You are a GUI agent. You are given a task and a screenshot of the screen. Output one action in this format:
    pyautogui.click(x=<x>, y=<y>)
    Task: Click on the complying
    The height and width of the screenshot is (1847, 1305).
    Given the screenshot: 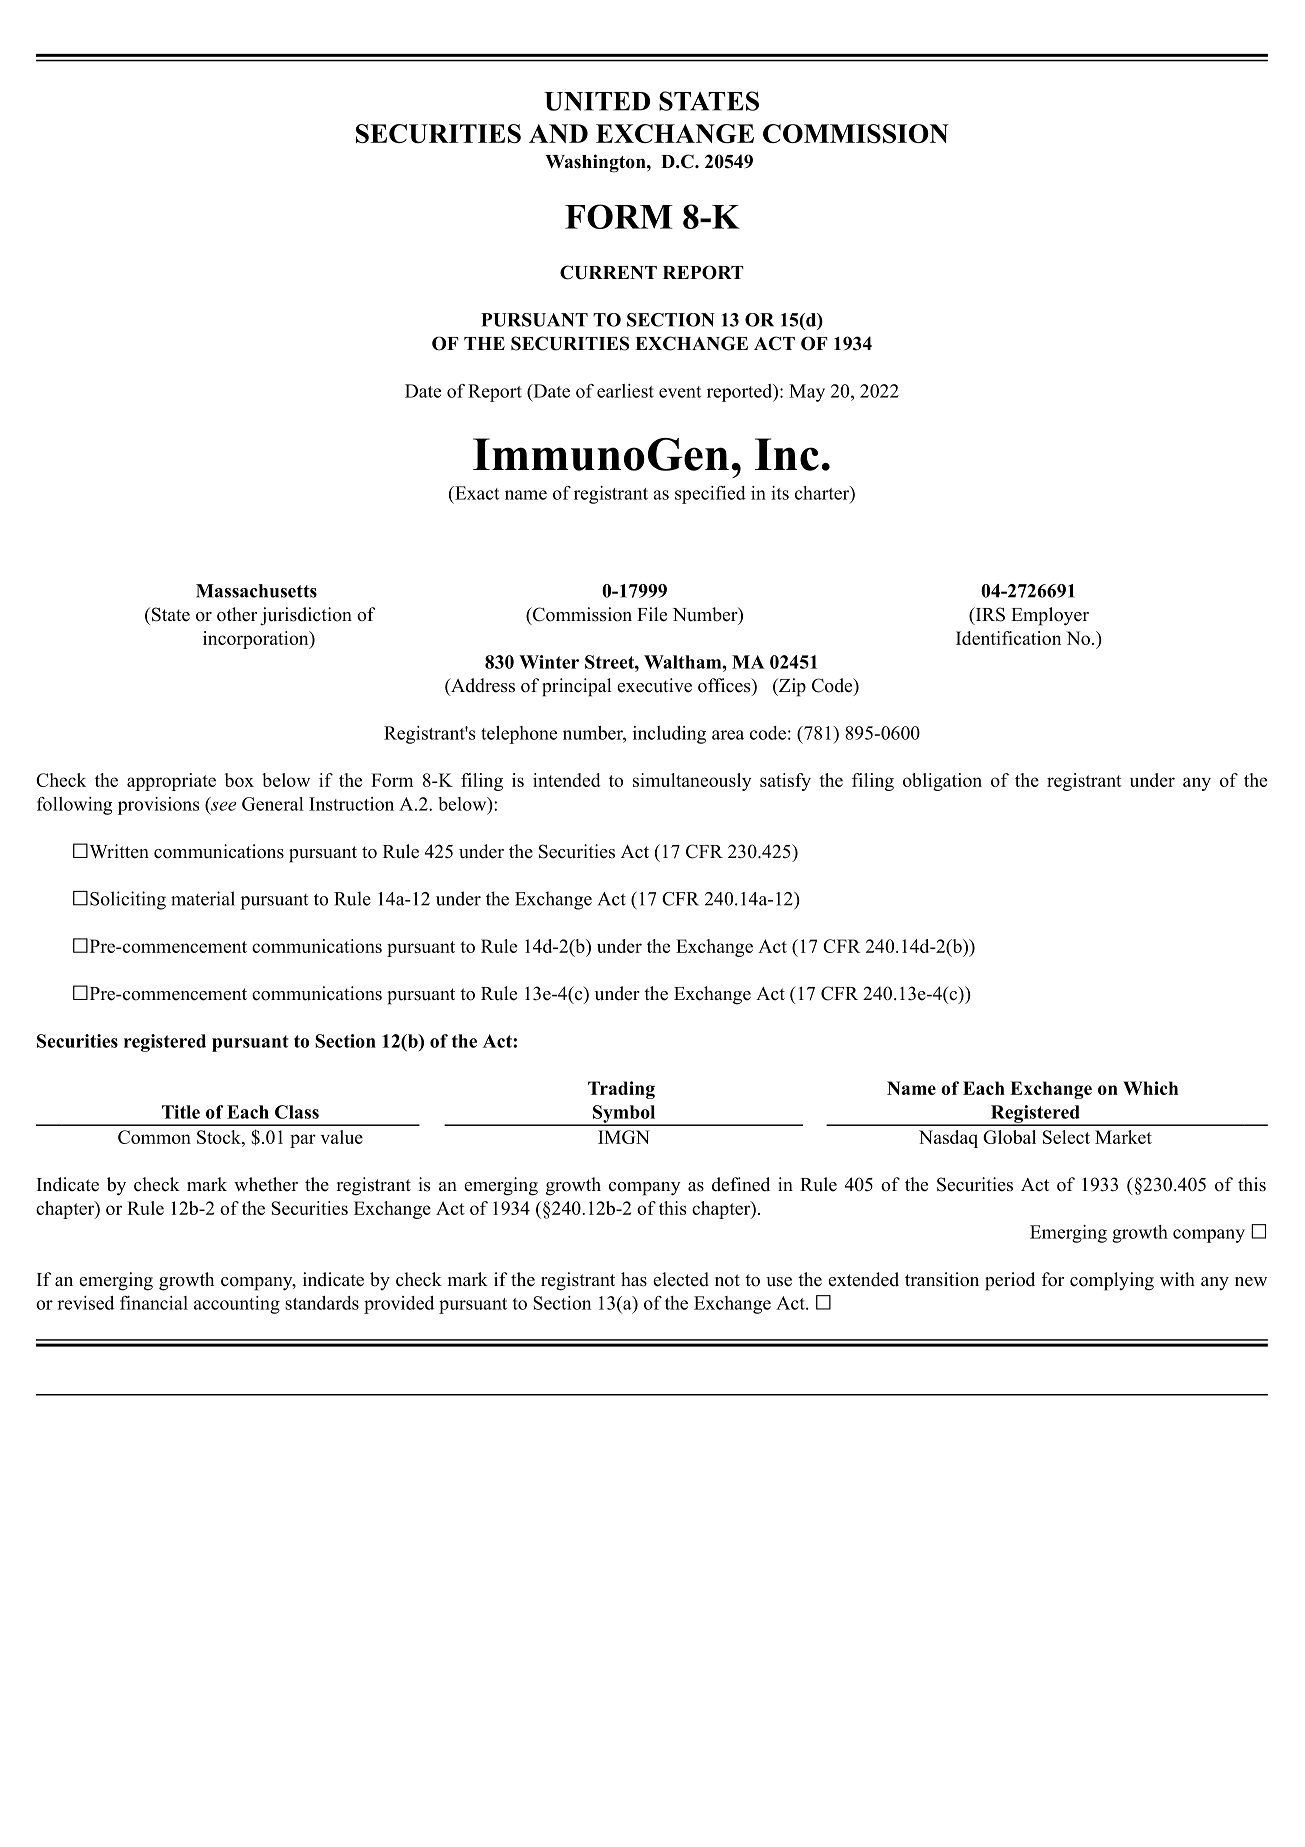 What is the action you would take?
    pyautogui.click(x=1112, y=1281)
